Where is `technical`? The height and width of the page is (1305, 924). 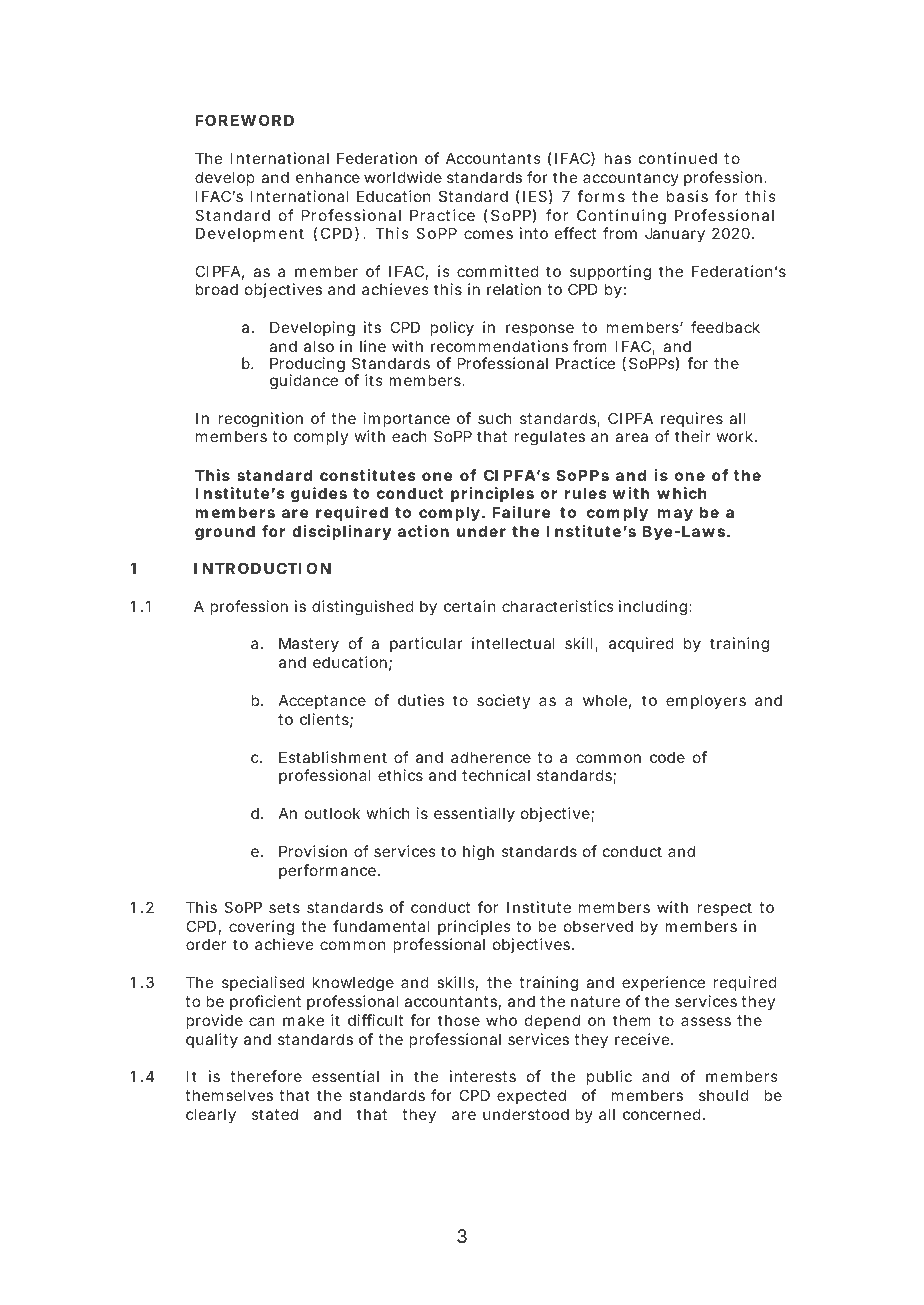 technical is located at coordinates (496, 775).
